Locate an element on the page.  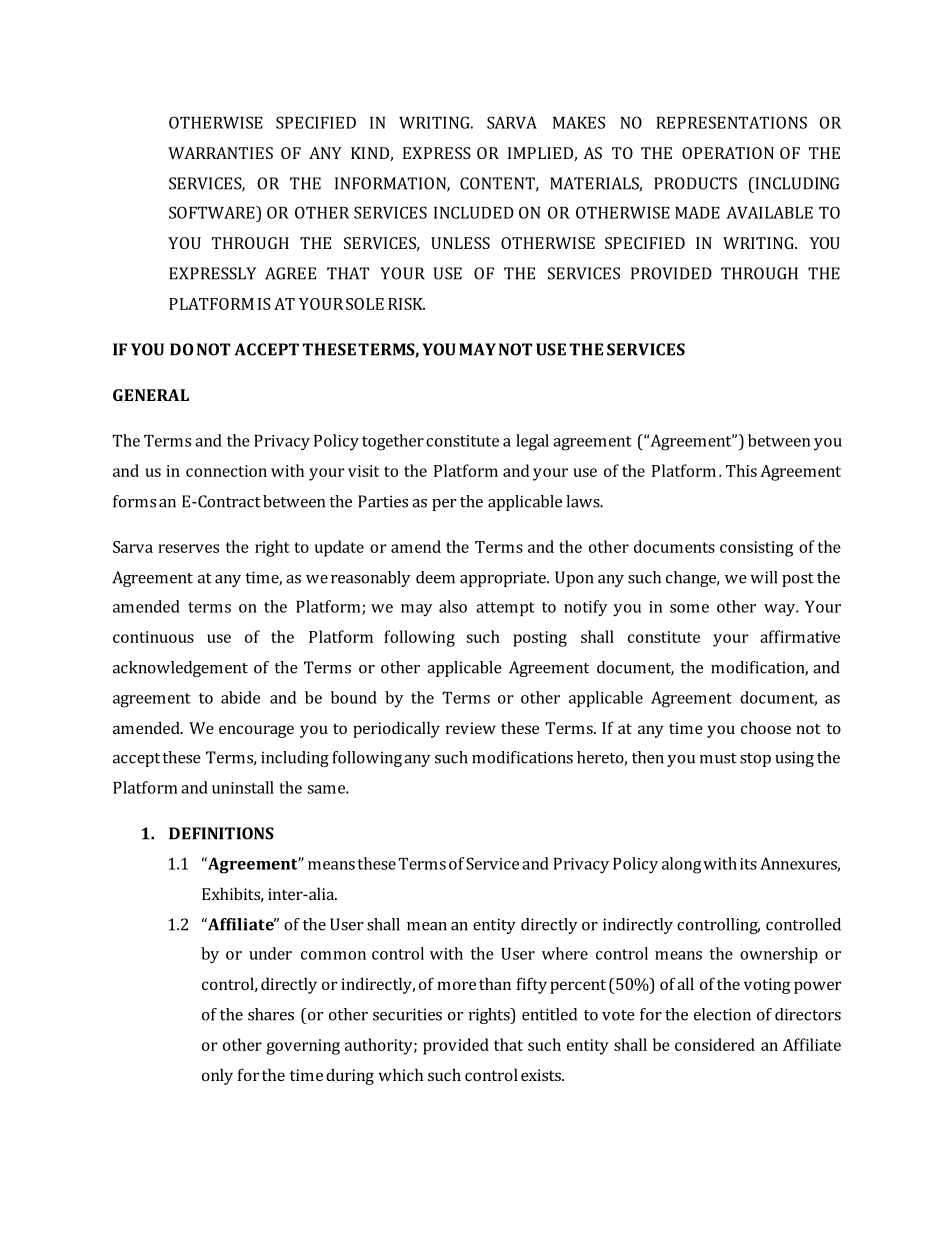
exists is located at coordinates (542, 1075).
